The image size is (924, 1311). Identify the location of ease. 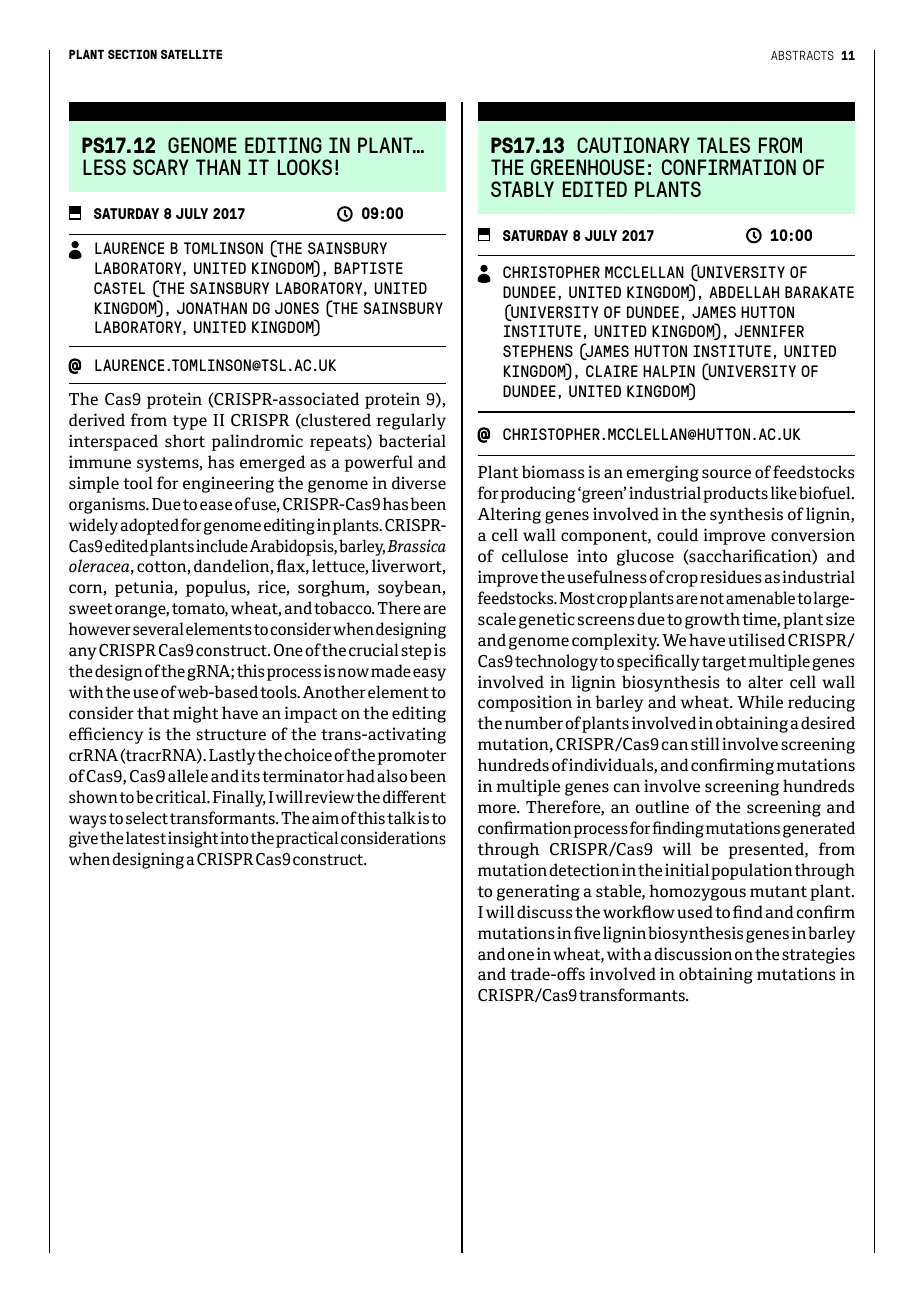
(216, 506).
